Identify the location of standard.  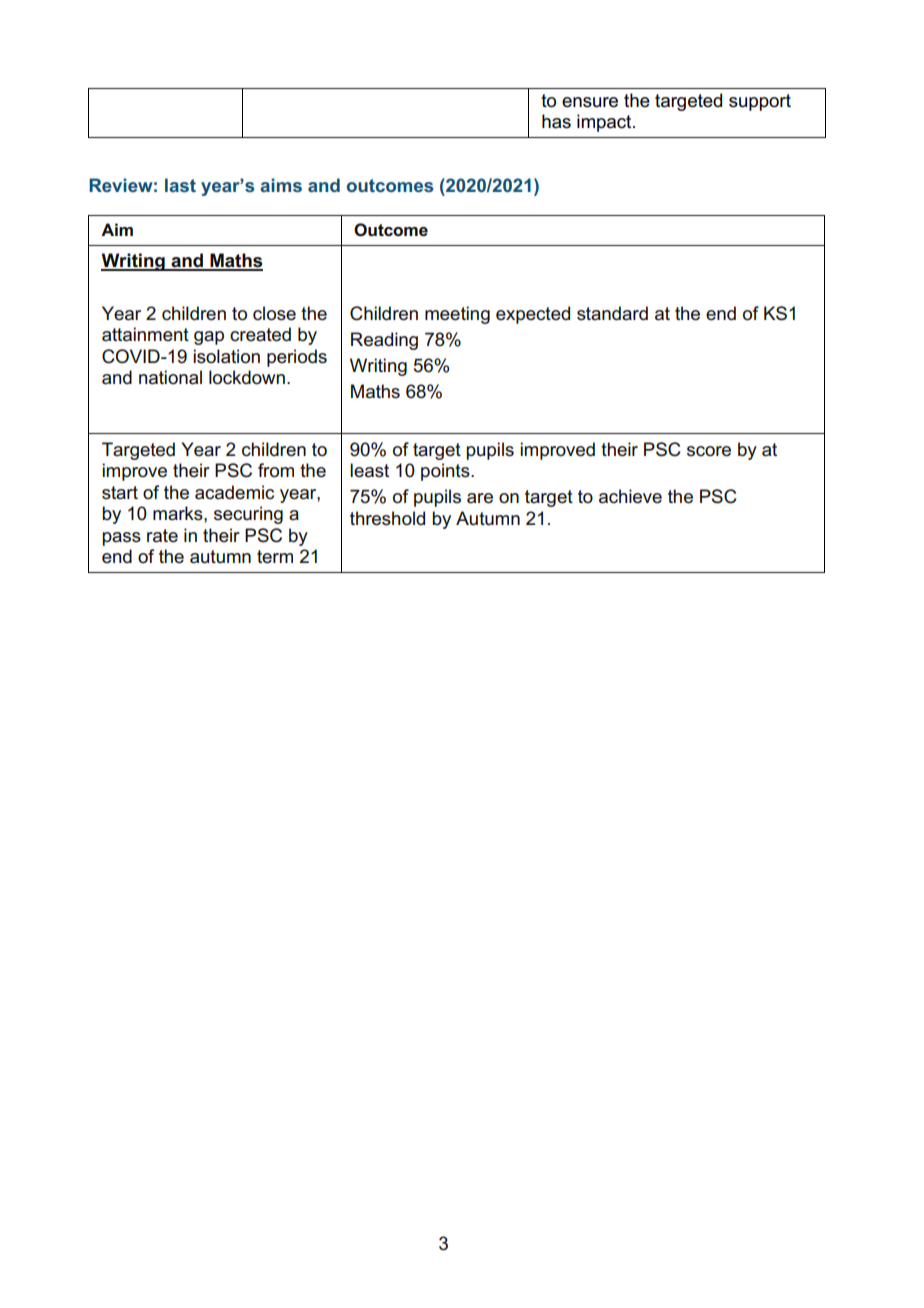
(612, 313).
